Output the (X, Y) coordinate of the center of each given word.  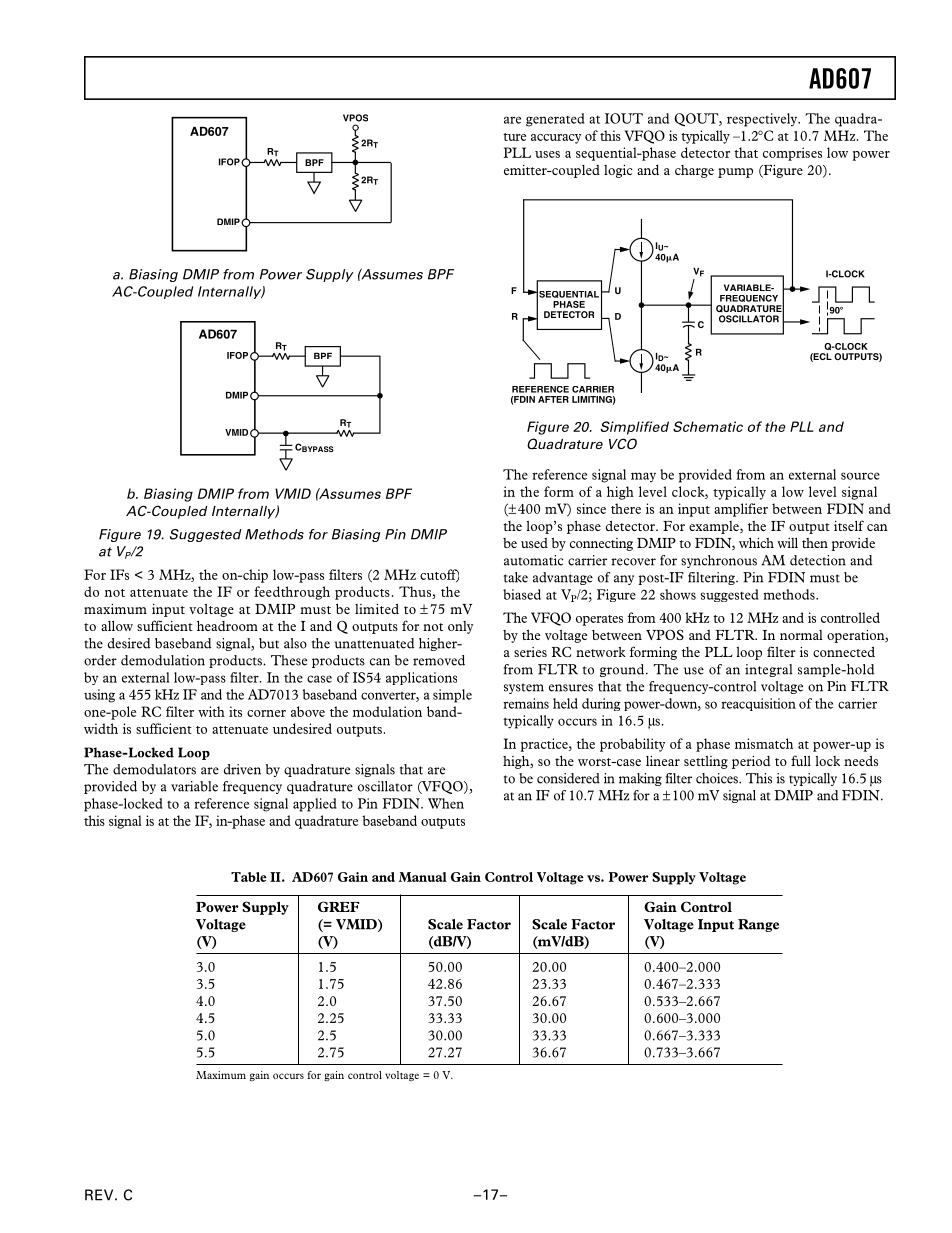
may (643, 477)
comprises (792, 154)
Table (249, 877)
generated (555, 120)
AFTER (553, 399)
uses (547, 154)
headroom (227, 626)
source (860, 476)
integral (768, 670)
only (461, 627)
